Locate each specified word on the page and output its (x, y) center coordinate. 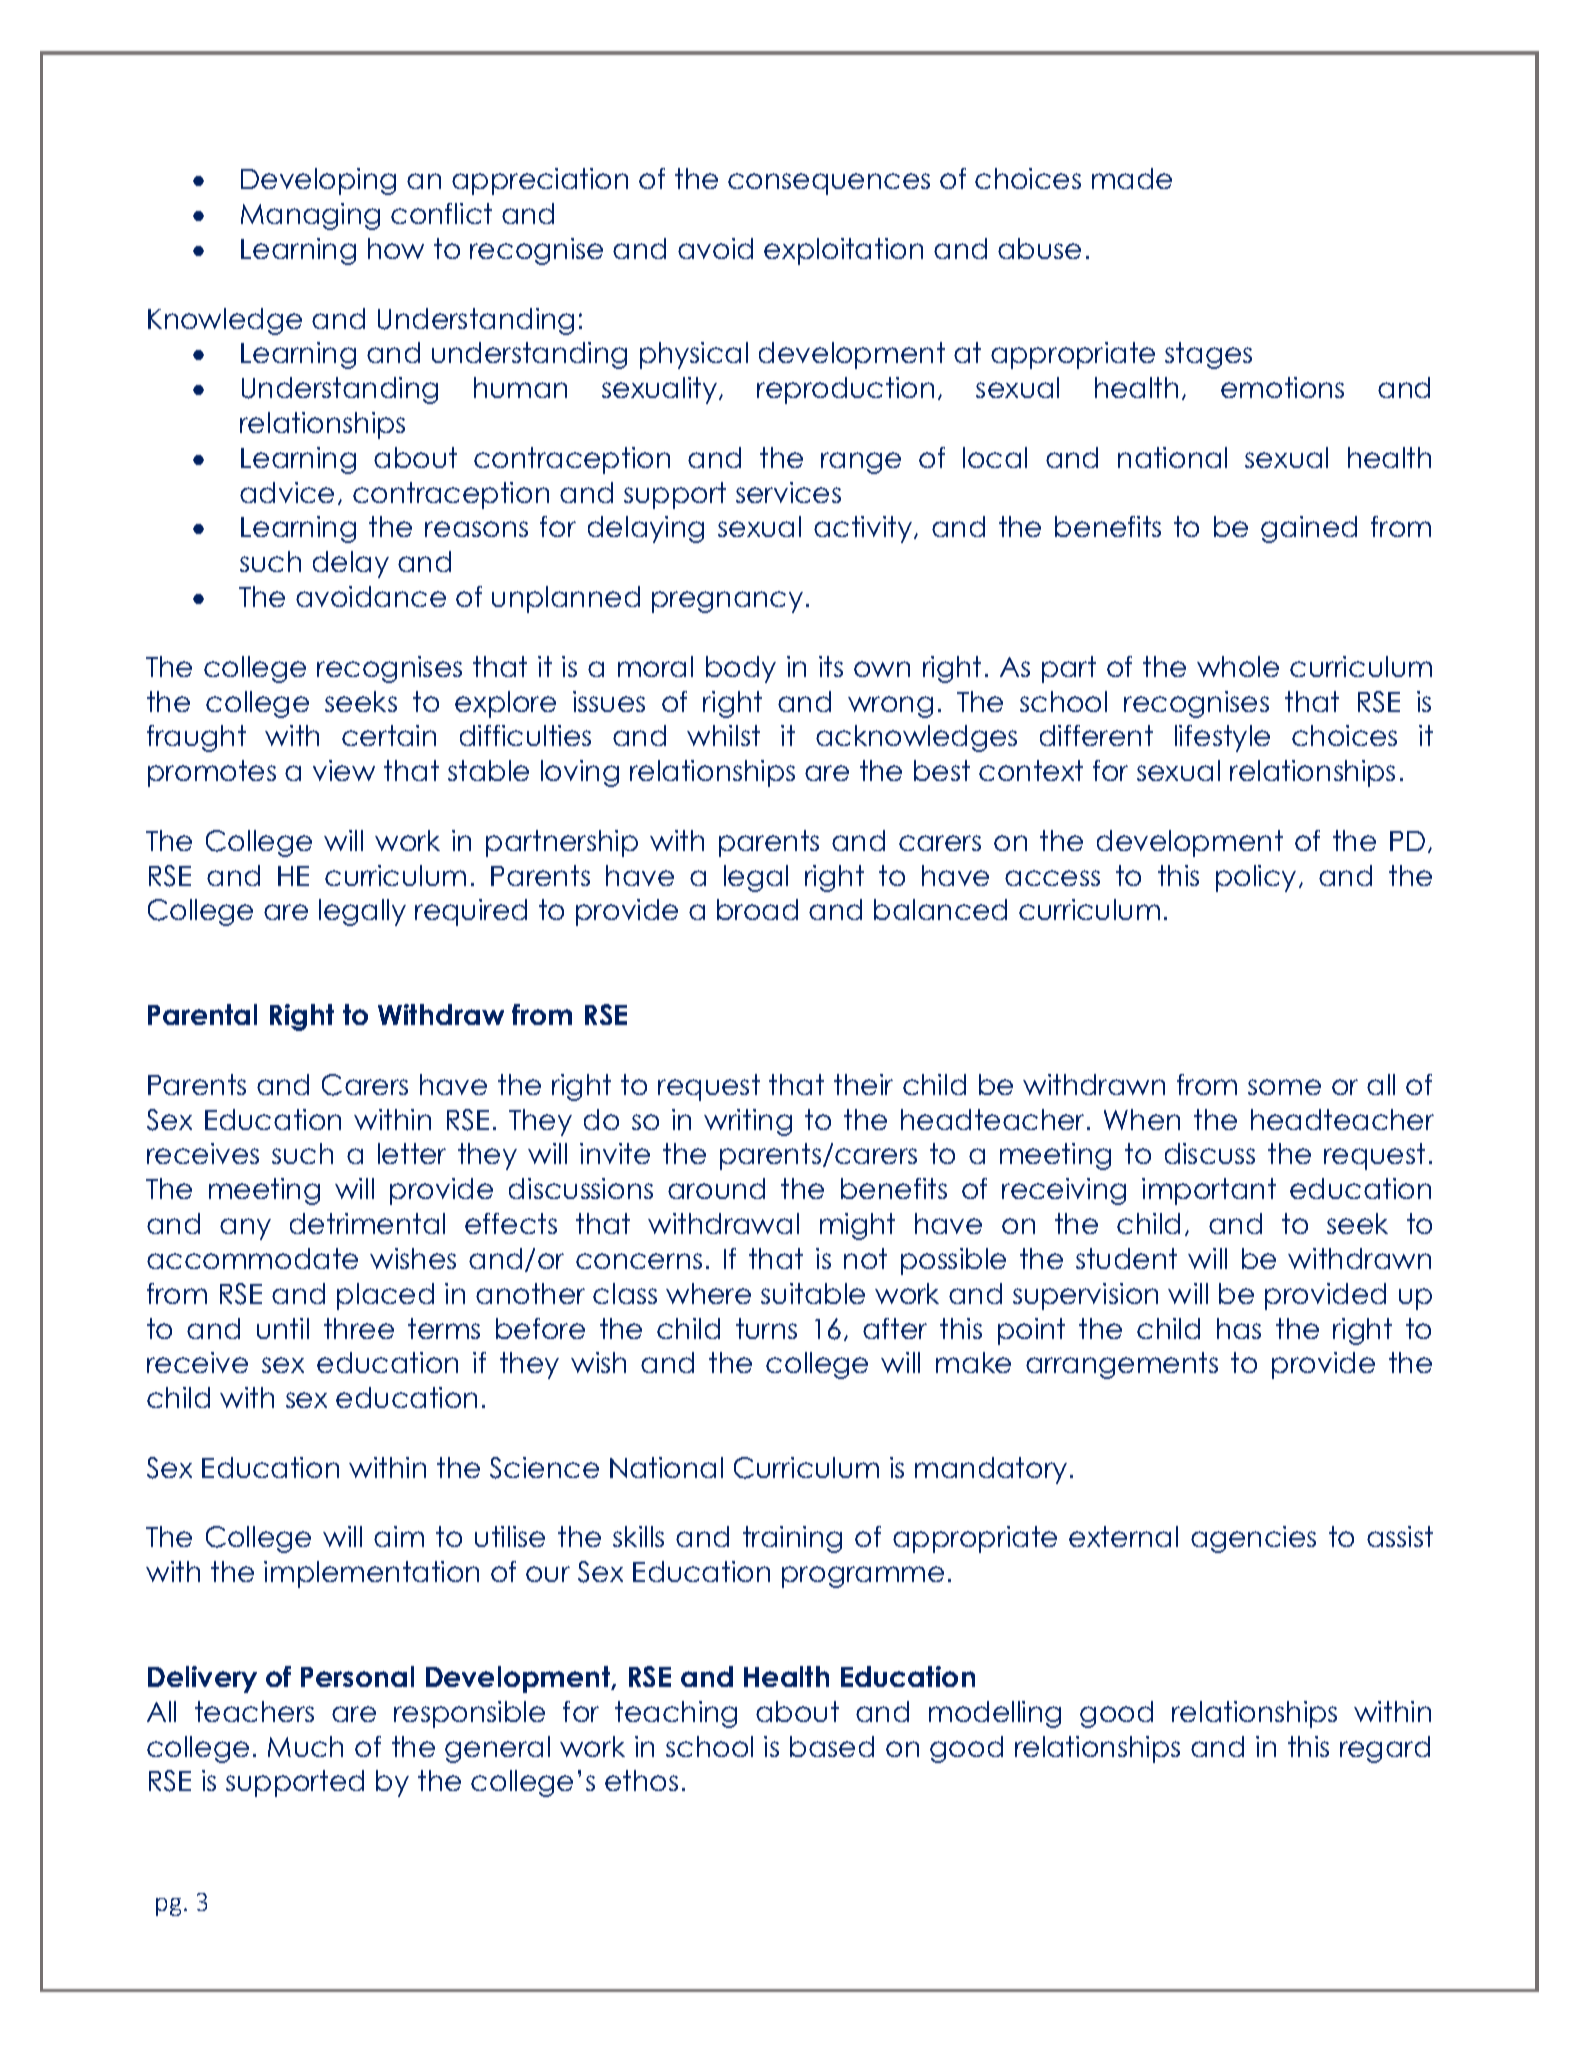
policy (1256, 878)
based (832, 1746)
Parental (202, 1014)
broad (757, 909)
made (1132, 178)
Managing (310, 216)
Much (305, 1746)
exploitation (843, 251)
